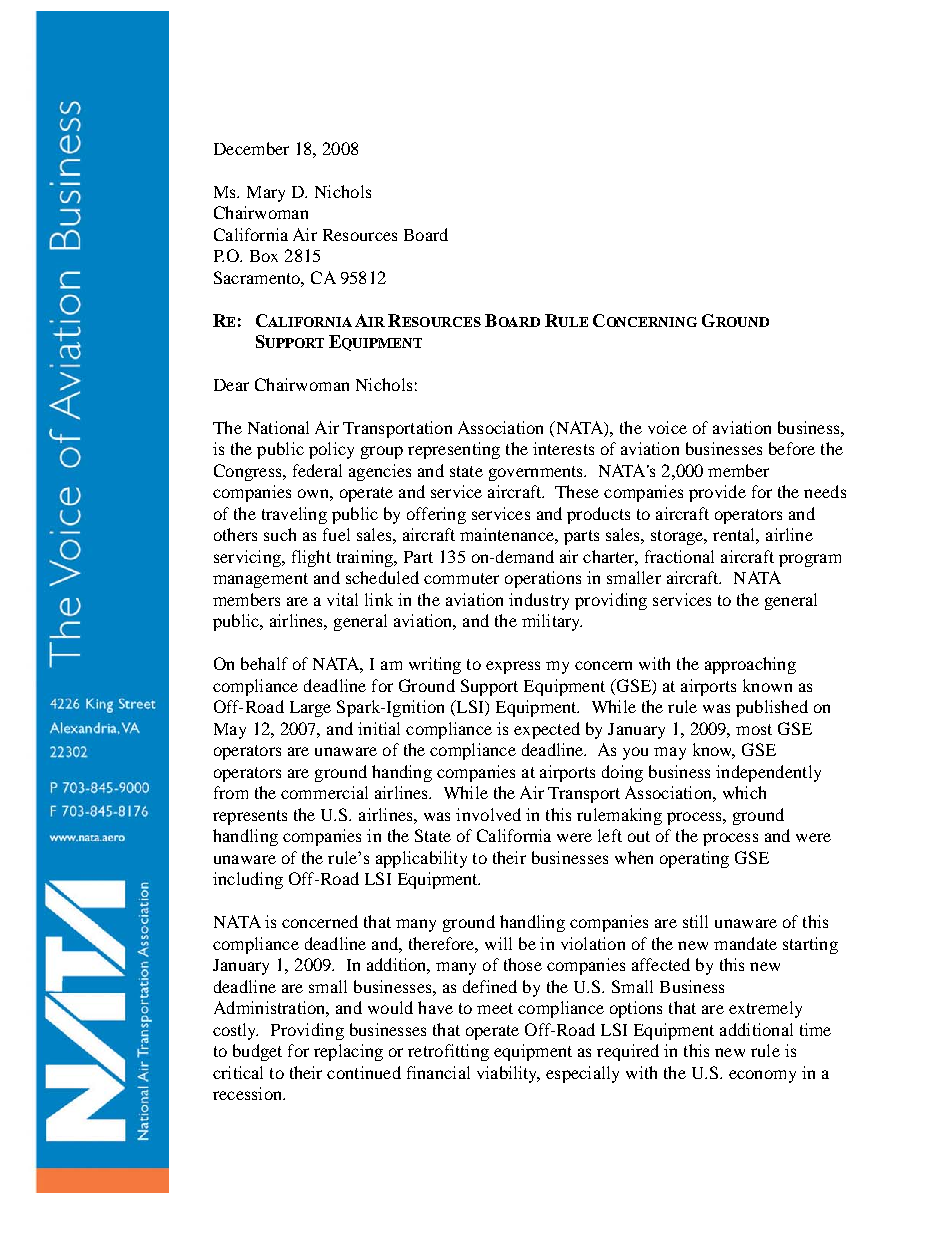  I want to click on Mary, so click(266, 194).
